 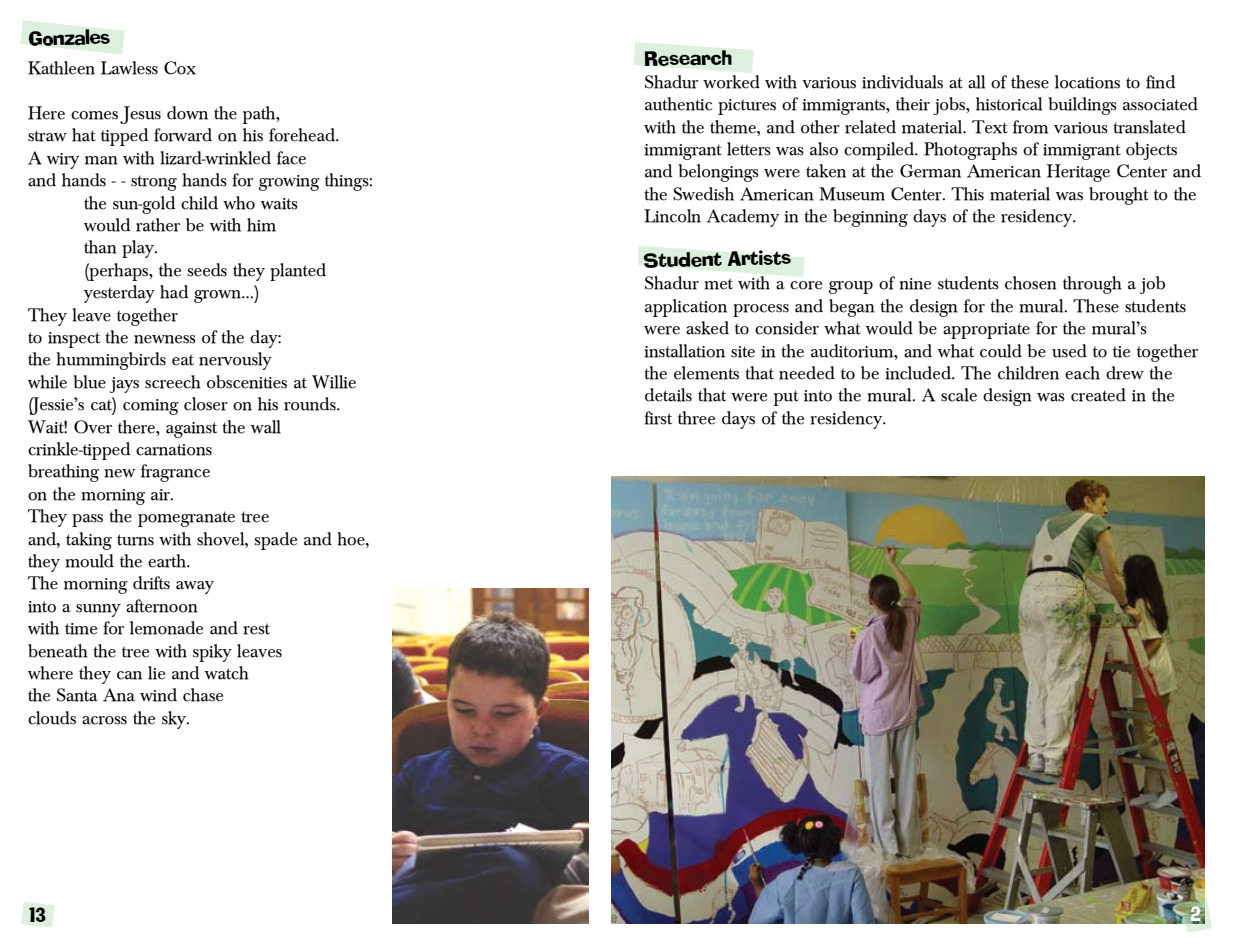 What do you see at coordinates (959, 395) in the document?
I see `scale` at bounding box center [959, 395].
